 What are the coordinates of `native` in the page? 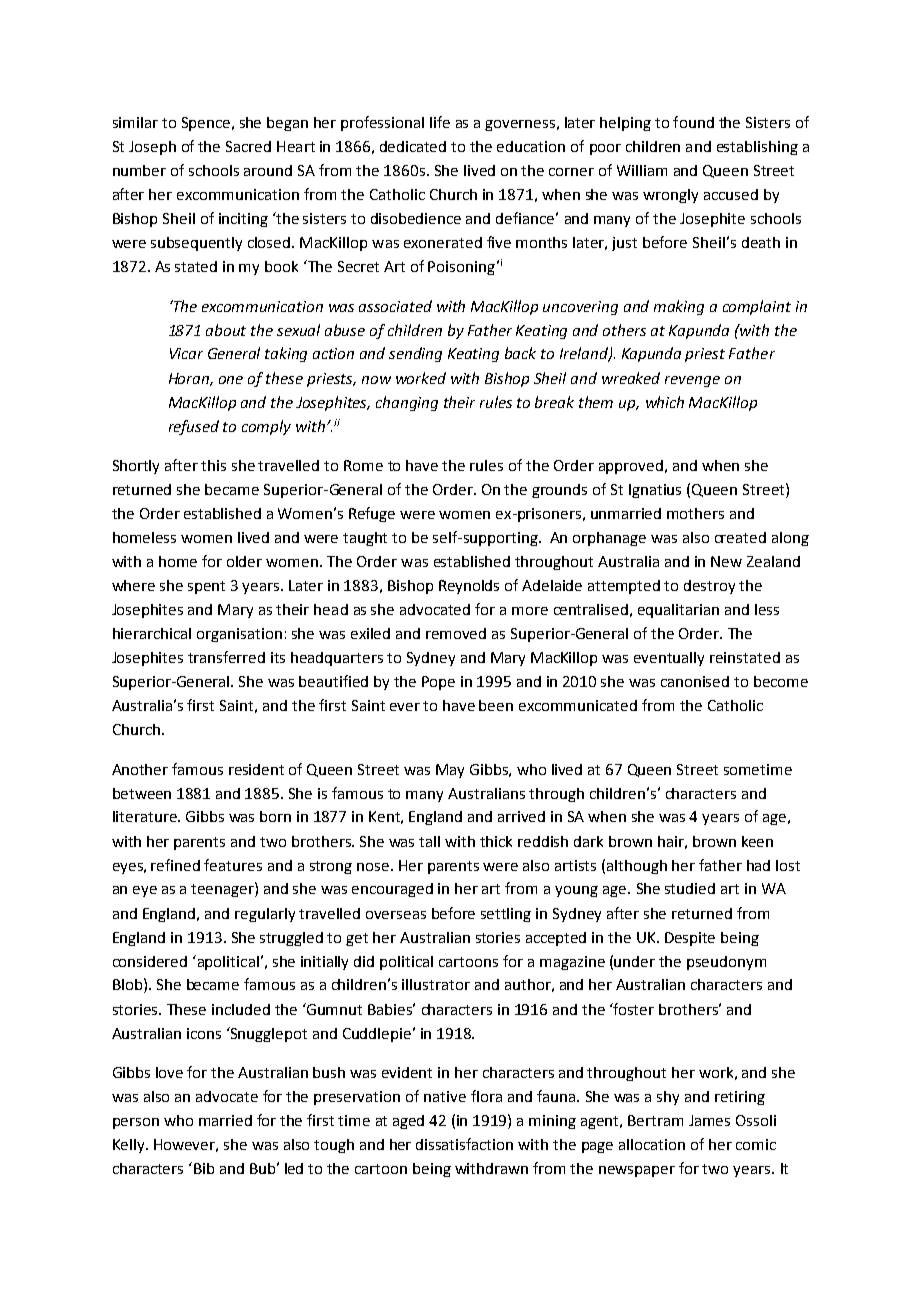 It's located at (445, 1096).
